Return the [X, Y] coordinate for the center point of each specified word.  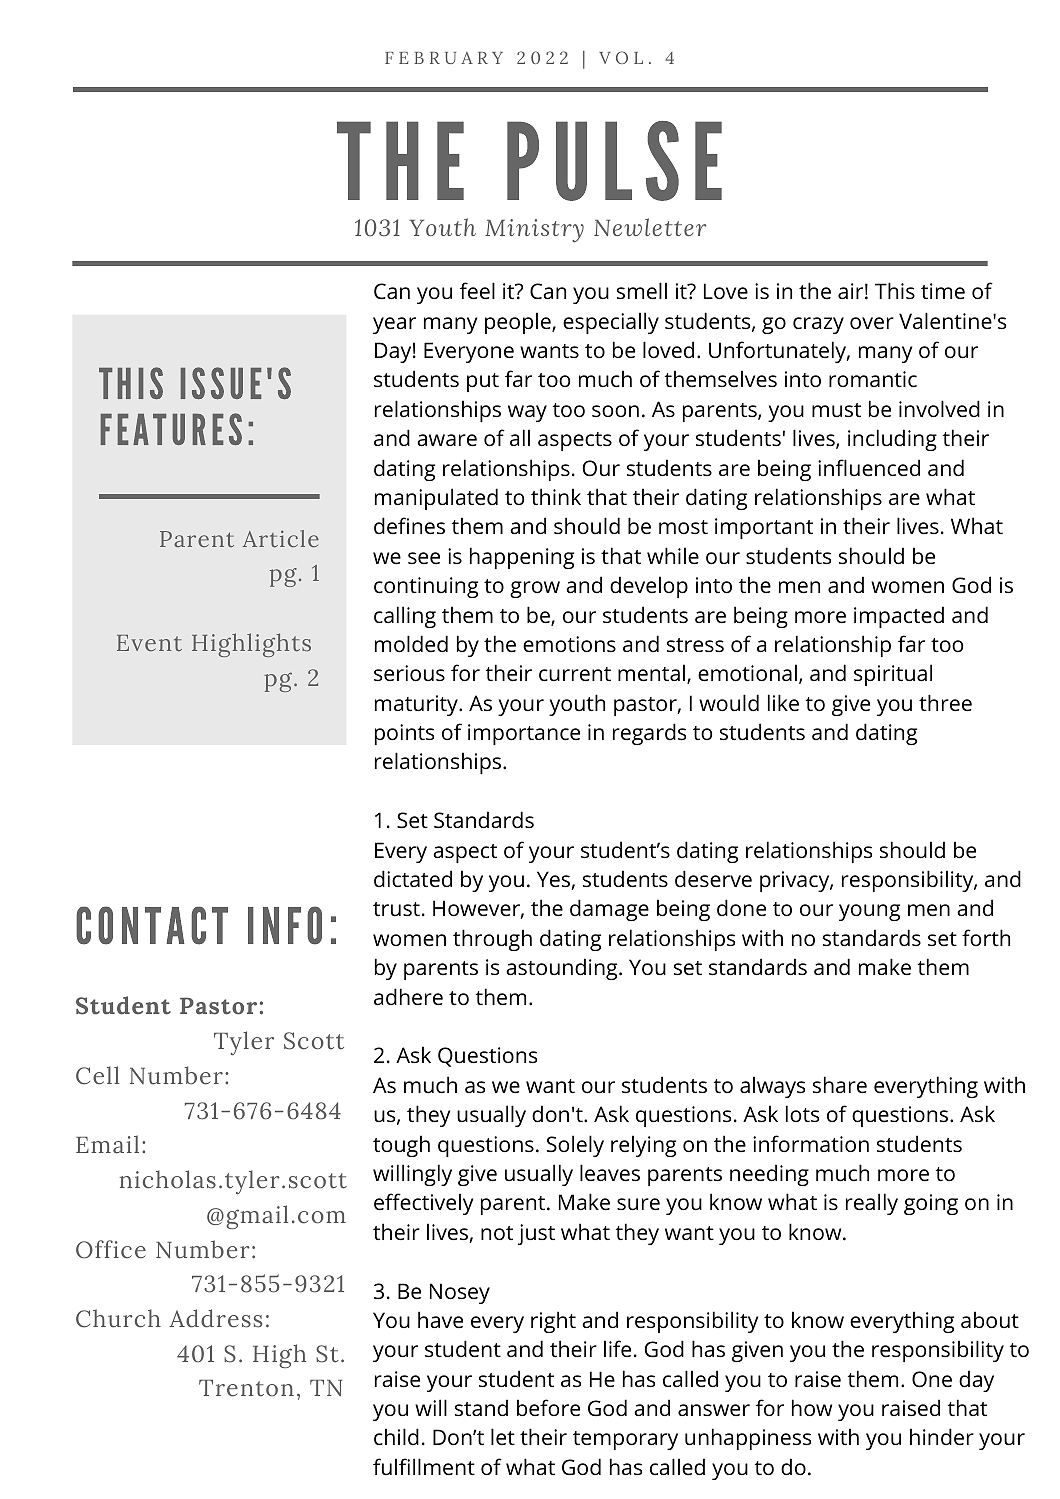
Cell [97, 1075]
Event [149, 643]
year [394, 325]
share [840, 1084]
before [548, 1407]
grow [535, 589]
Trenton [246, 1388]
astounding [563, 969]
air [850, 291]
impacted [899, 617]
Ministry [534, 230]
